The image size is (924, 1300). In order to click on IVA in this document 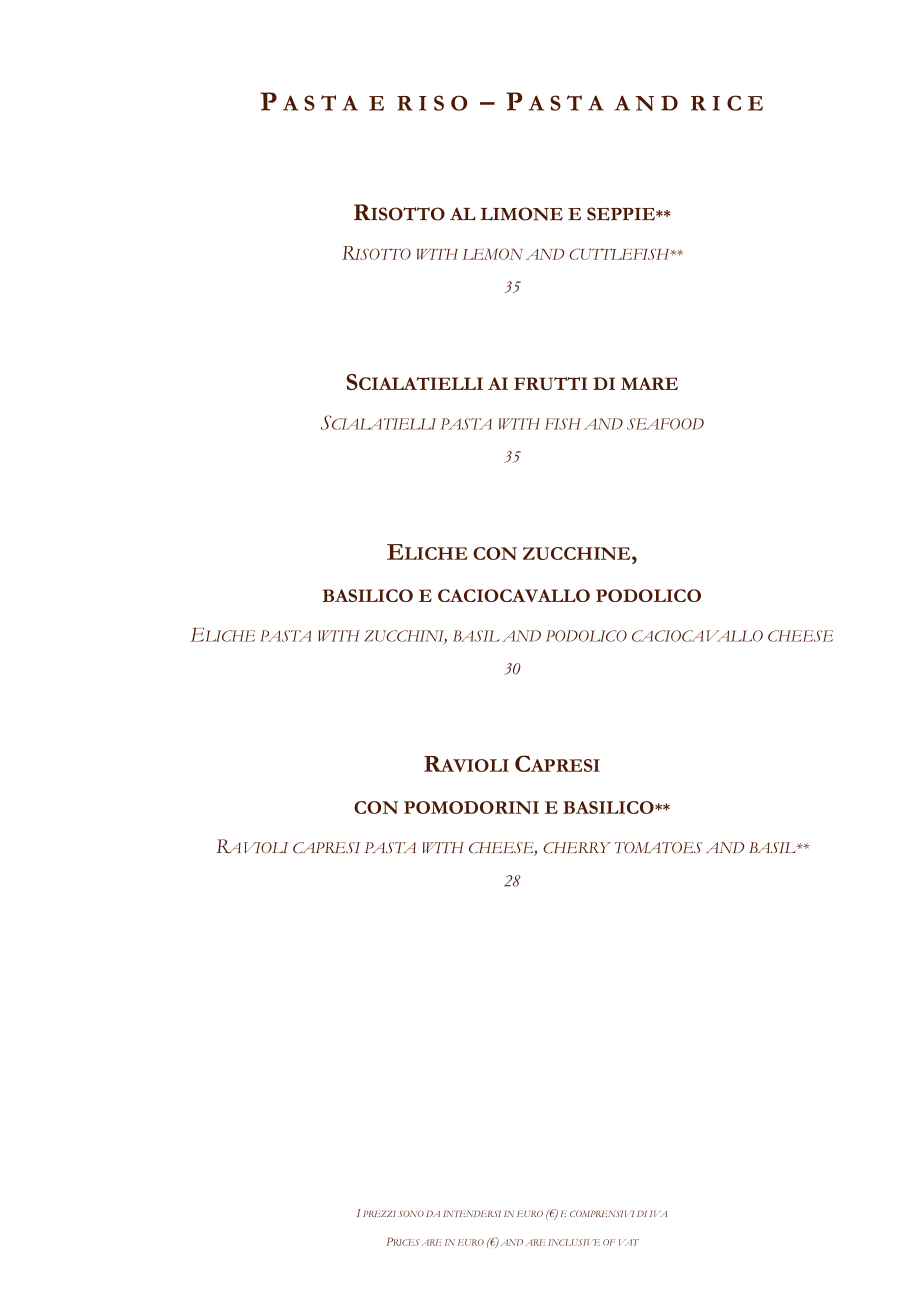, I will do `click(658, 1214)`.
